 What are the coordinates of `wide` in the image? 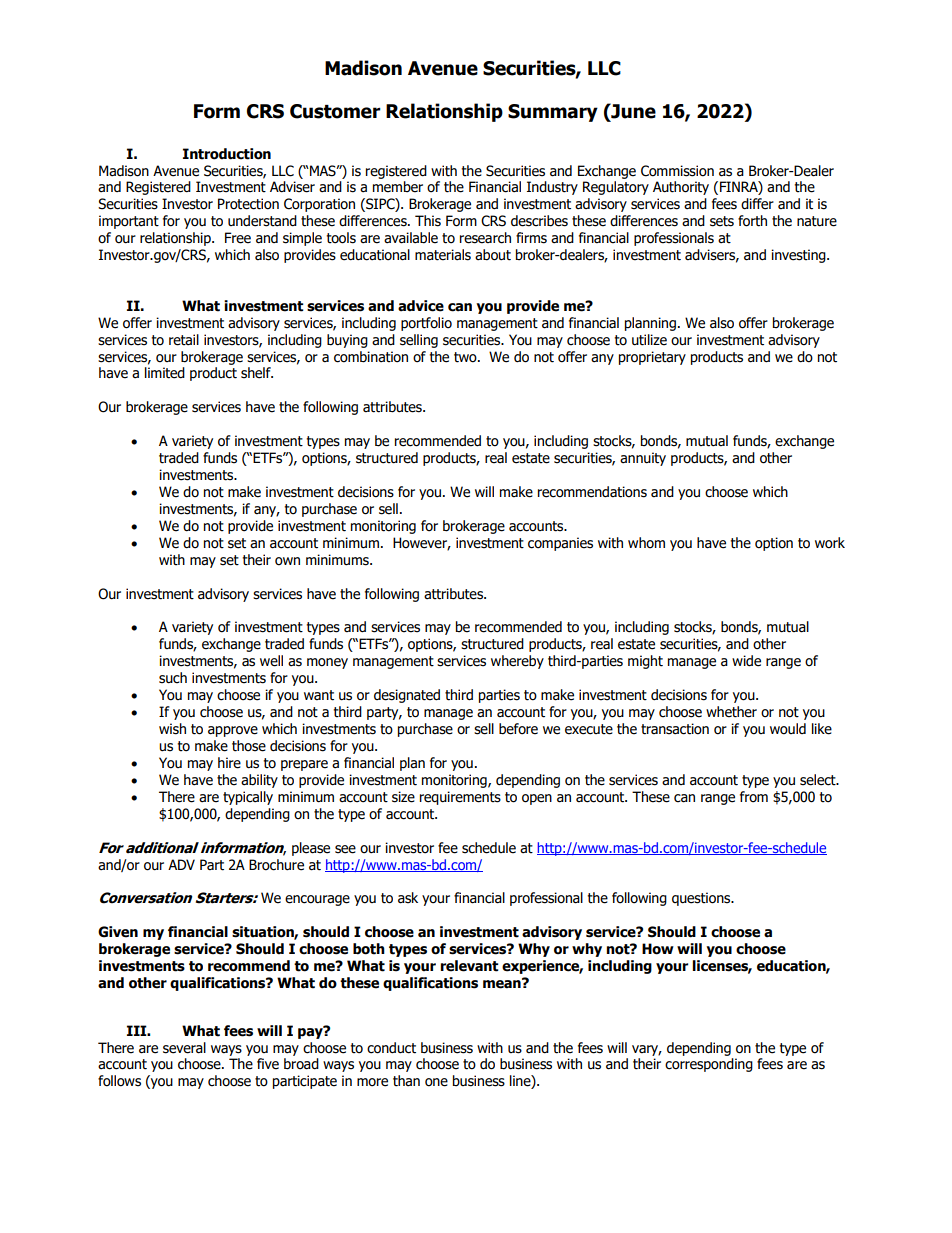 It's located at (746, 661).
